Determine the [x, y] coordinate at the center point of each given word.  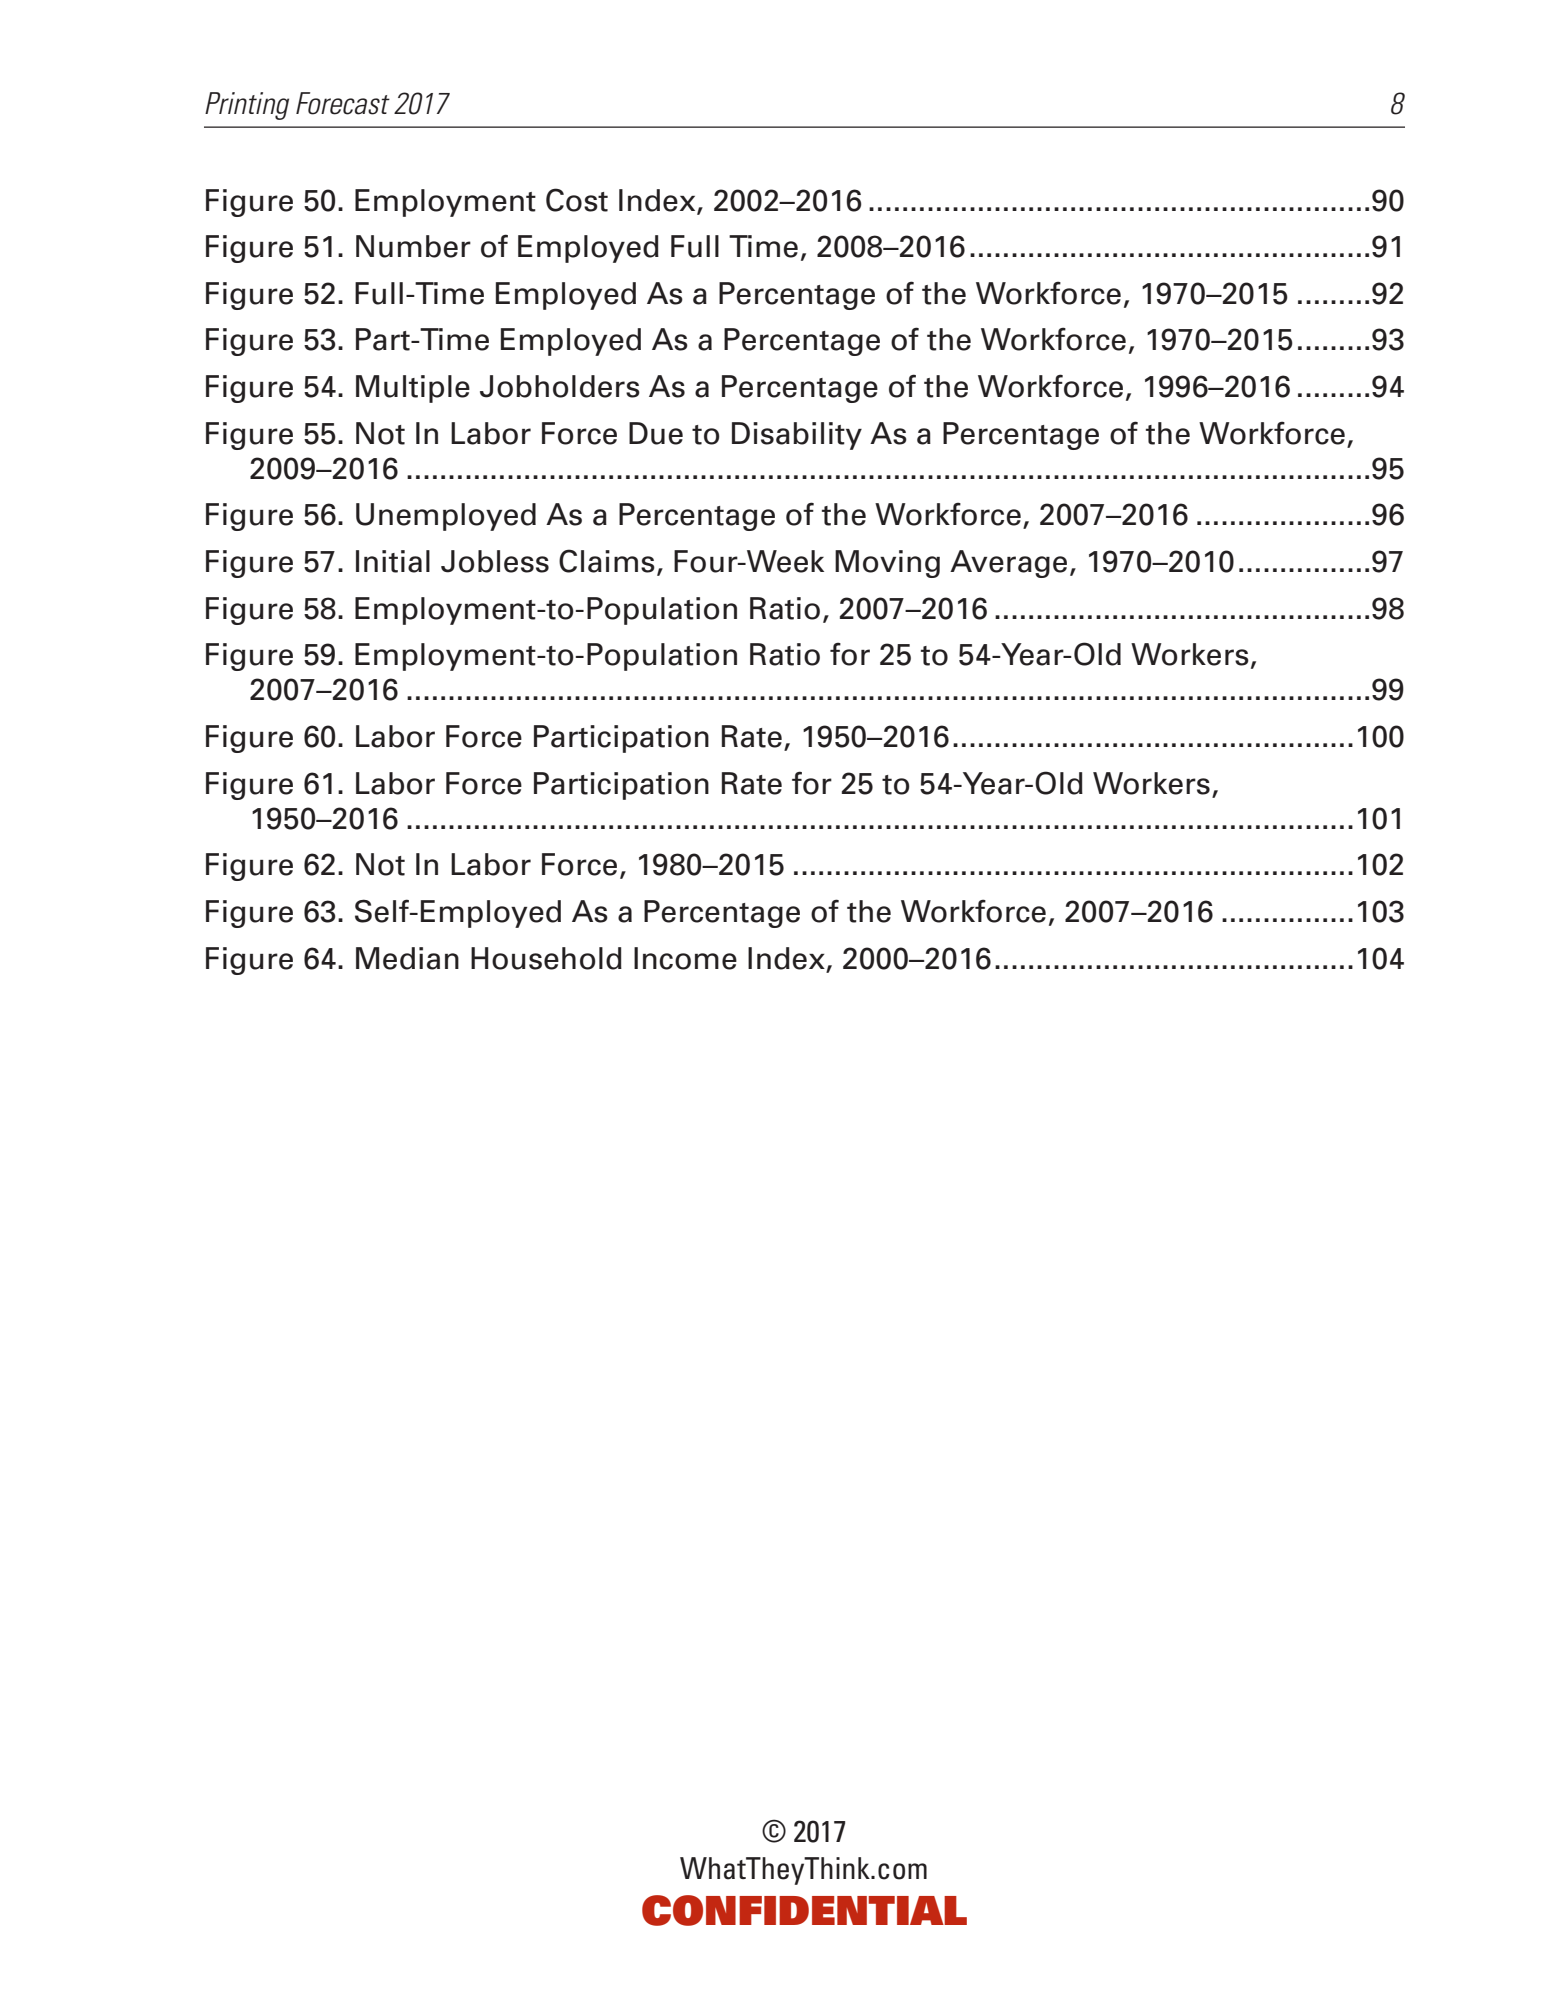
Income [685, 958]
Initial [393, 561]
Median [407, 958]
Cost [577, 200]
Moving [887, 564]
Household [546, 958]
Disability [797, 436]
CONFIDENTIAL [804, 1910]
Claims [607, 561]
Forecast [343, 103]
